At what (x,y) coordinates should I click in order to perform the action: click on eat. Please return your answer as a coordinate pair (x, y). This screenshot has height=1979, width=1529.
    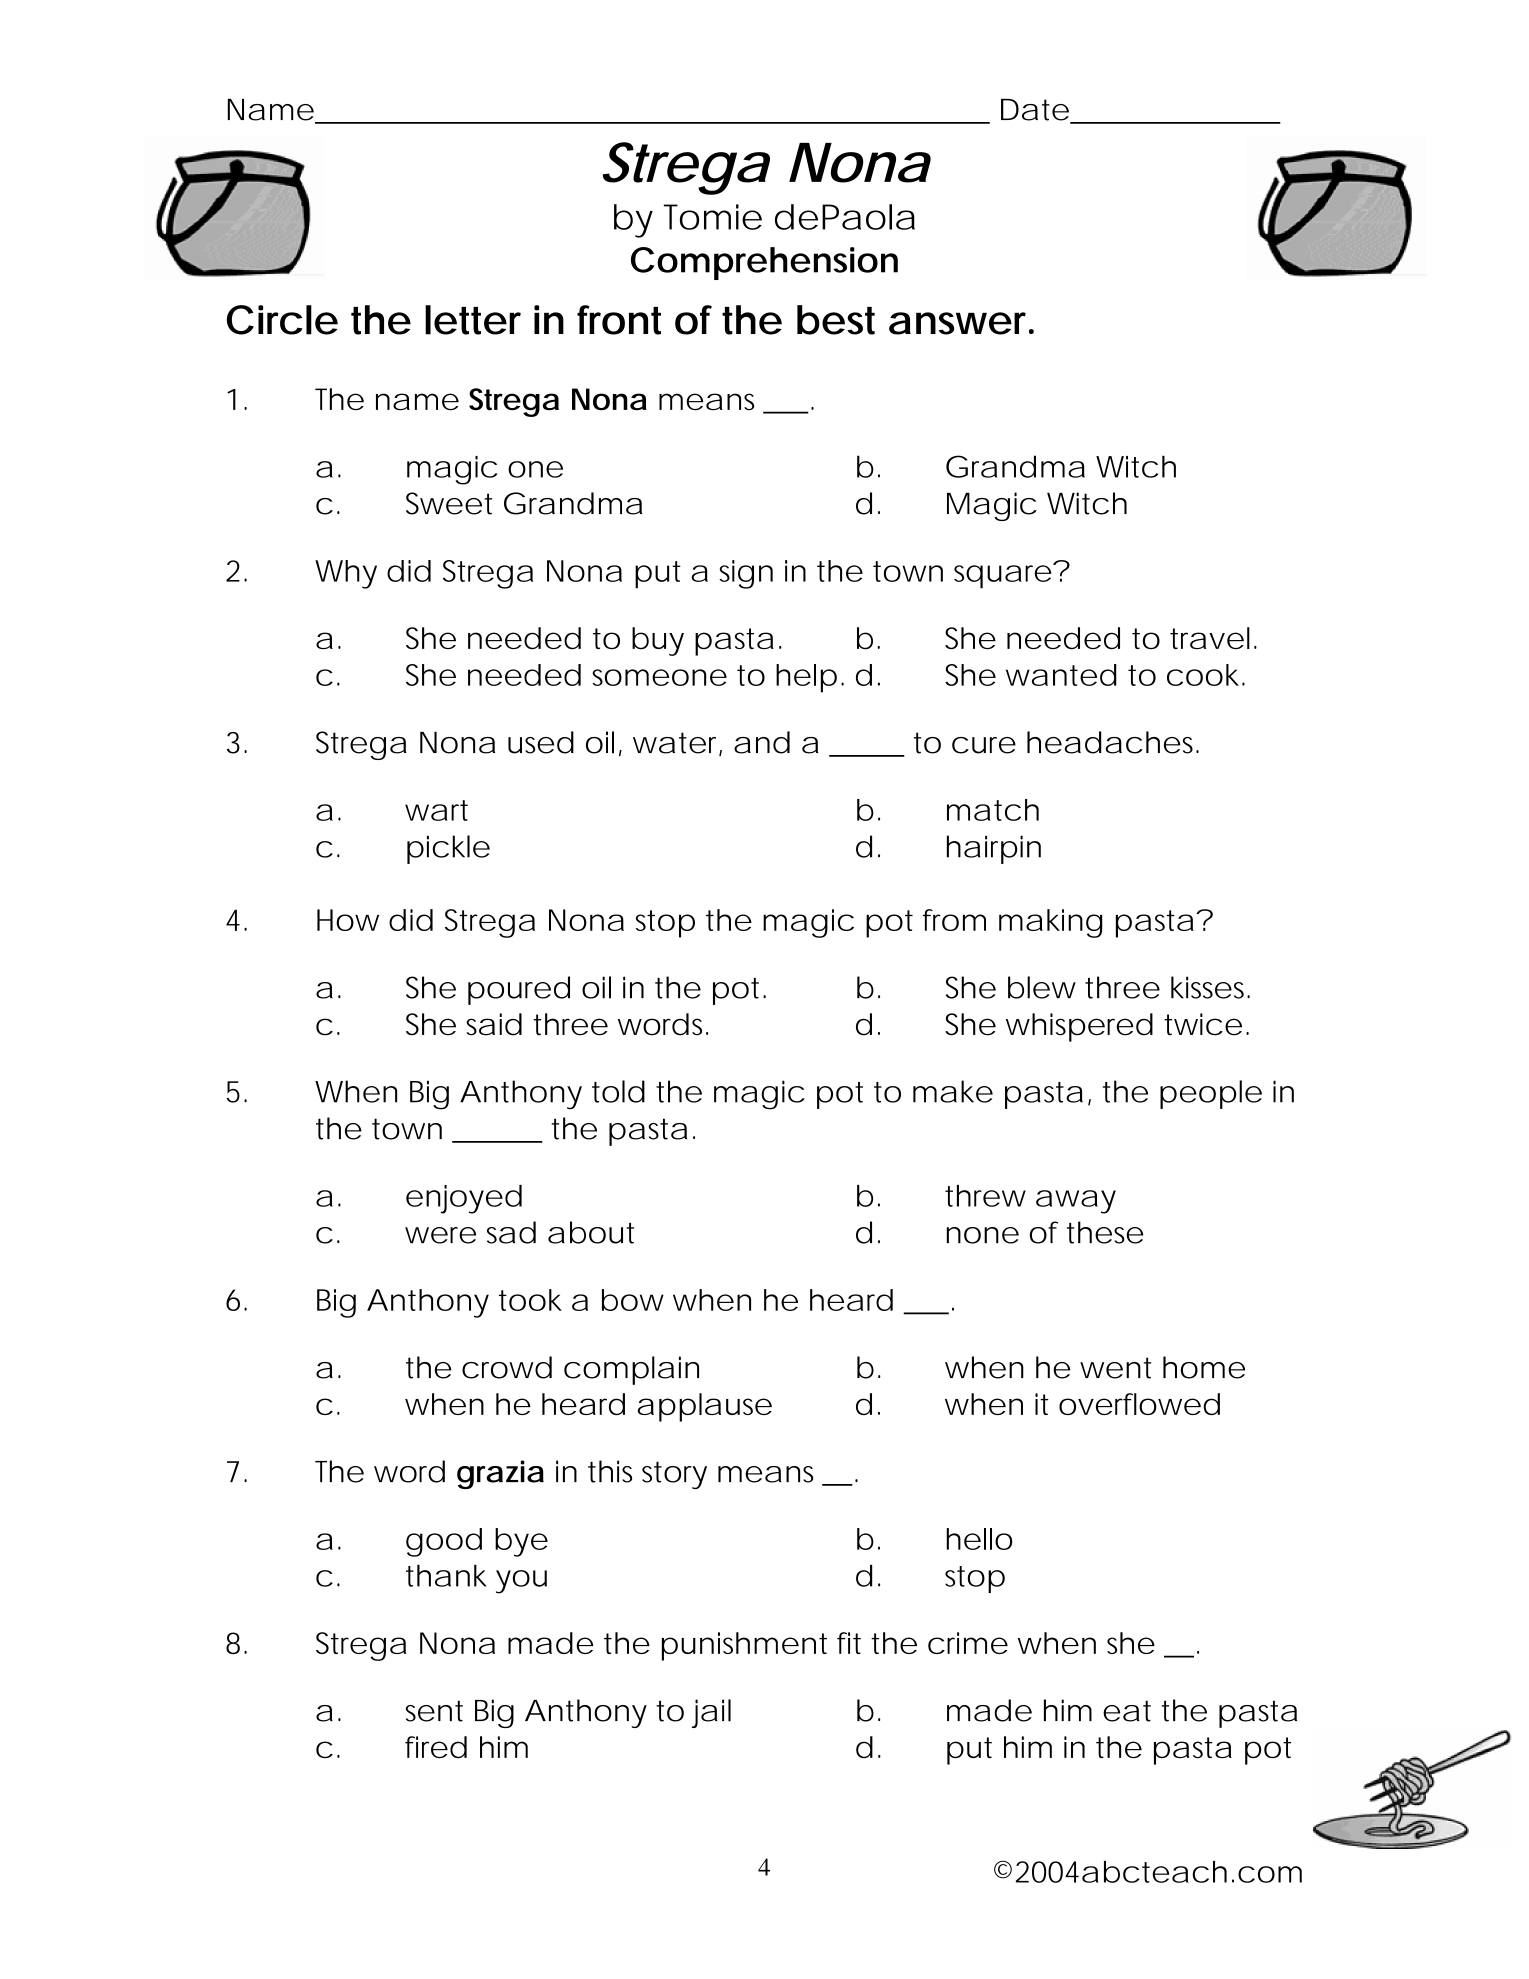
    Looking at the image, I should click on (1127, 1711).
